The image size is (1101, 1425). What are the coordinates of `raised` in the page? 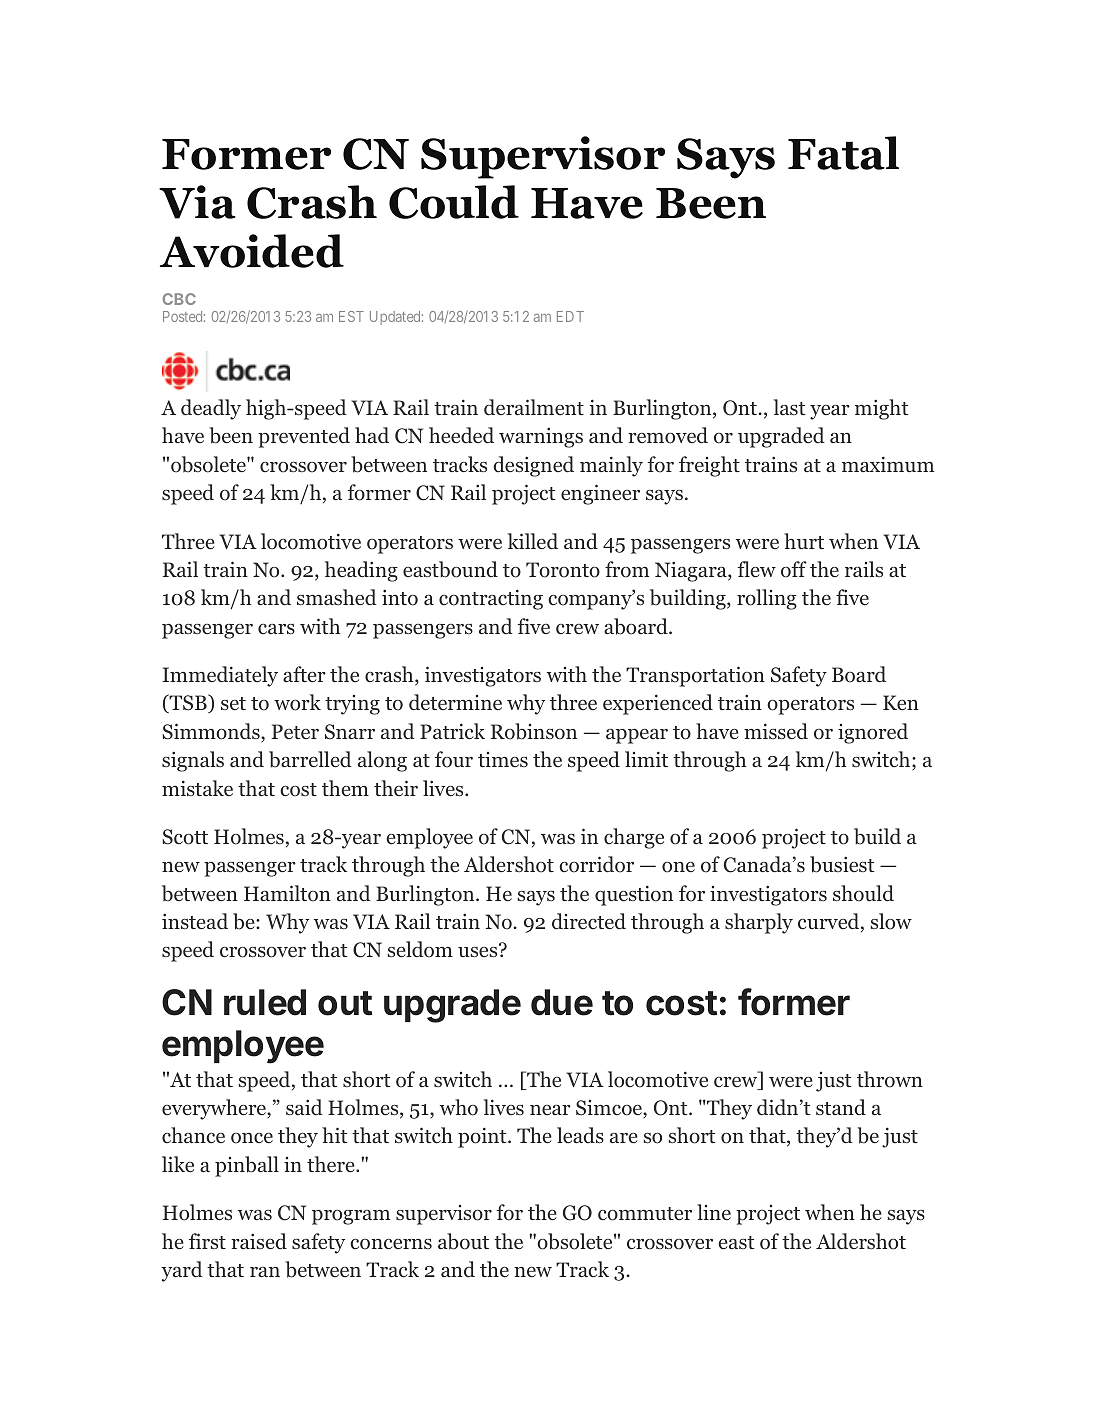 It's located at (259, 1241).
